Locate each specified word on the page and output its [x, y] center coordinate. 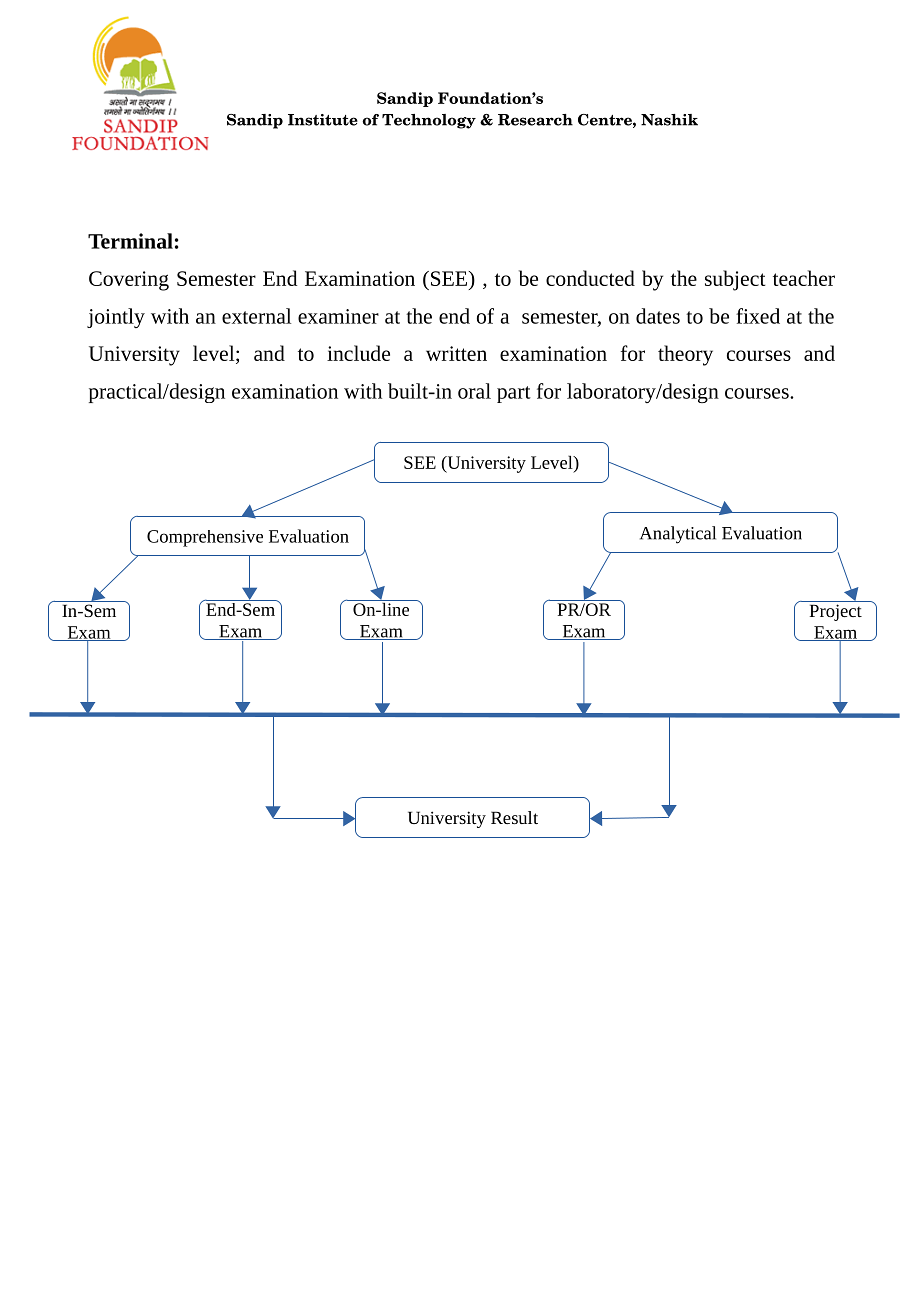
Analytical [678, 535]
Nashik [669, 120]
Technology [429, 121]
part [514, 394]
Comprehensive [205, 538]
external [256, 316]
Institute [323, 120]
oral [474, 391]
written [456, 353]
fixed [758, 316]
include [358, 353]
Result [514, 817]
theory [685, 355]
